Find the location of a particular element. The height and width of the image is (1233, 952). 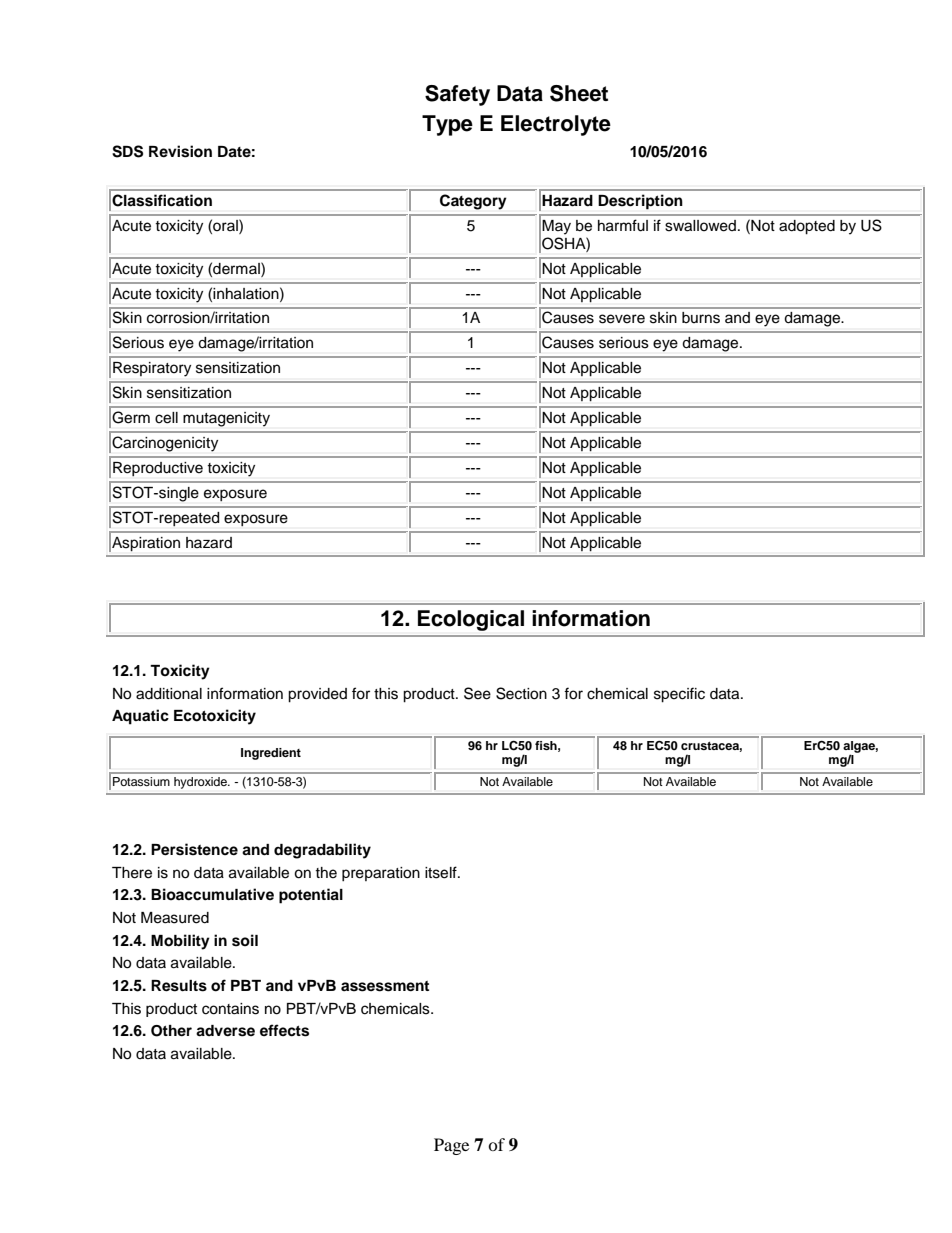

cell is located at coordinates (166, 418).
